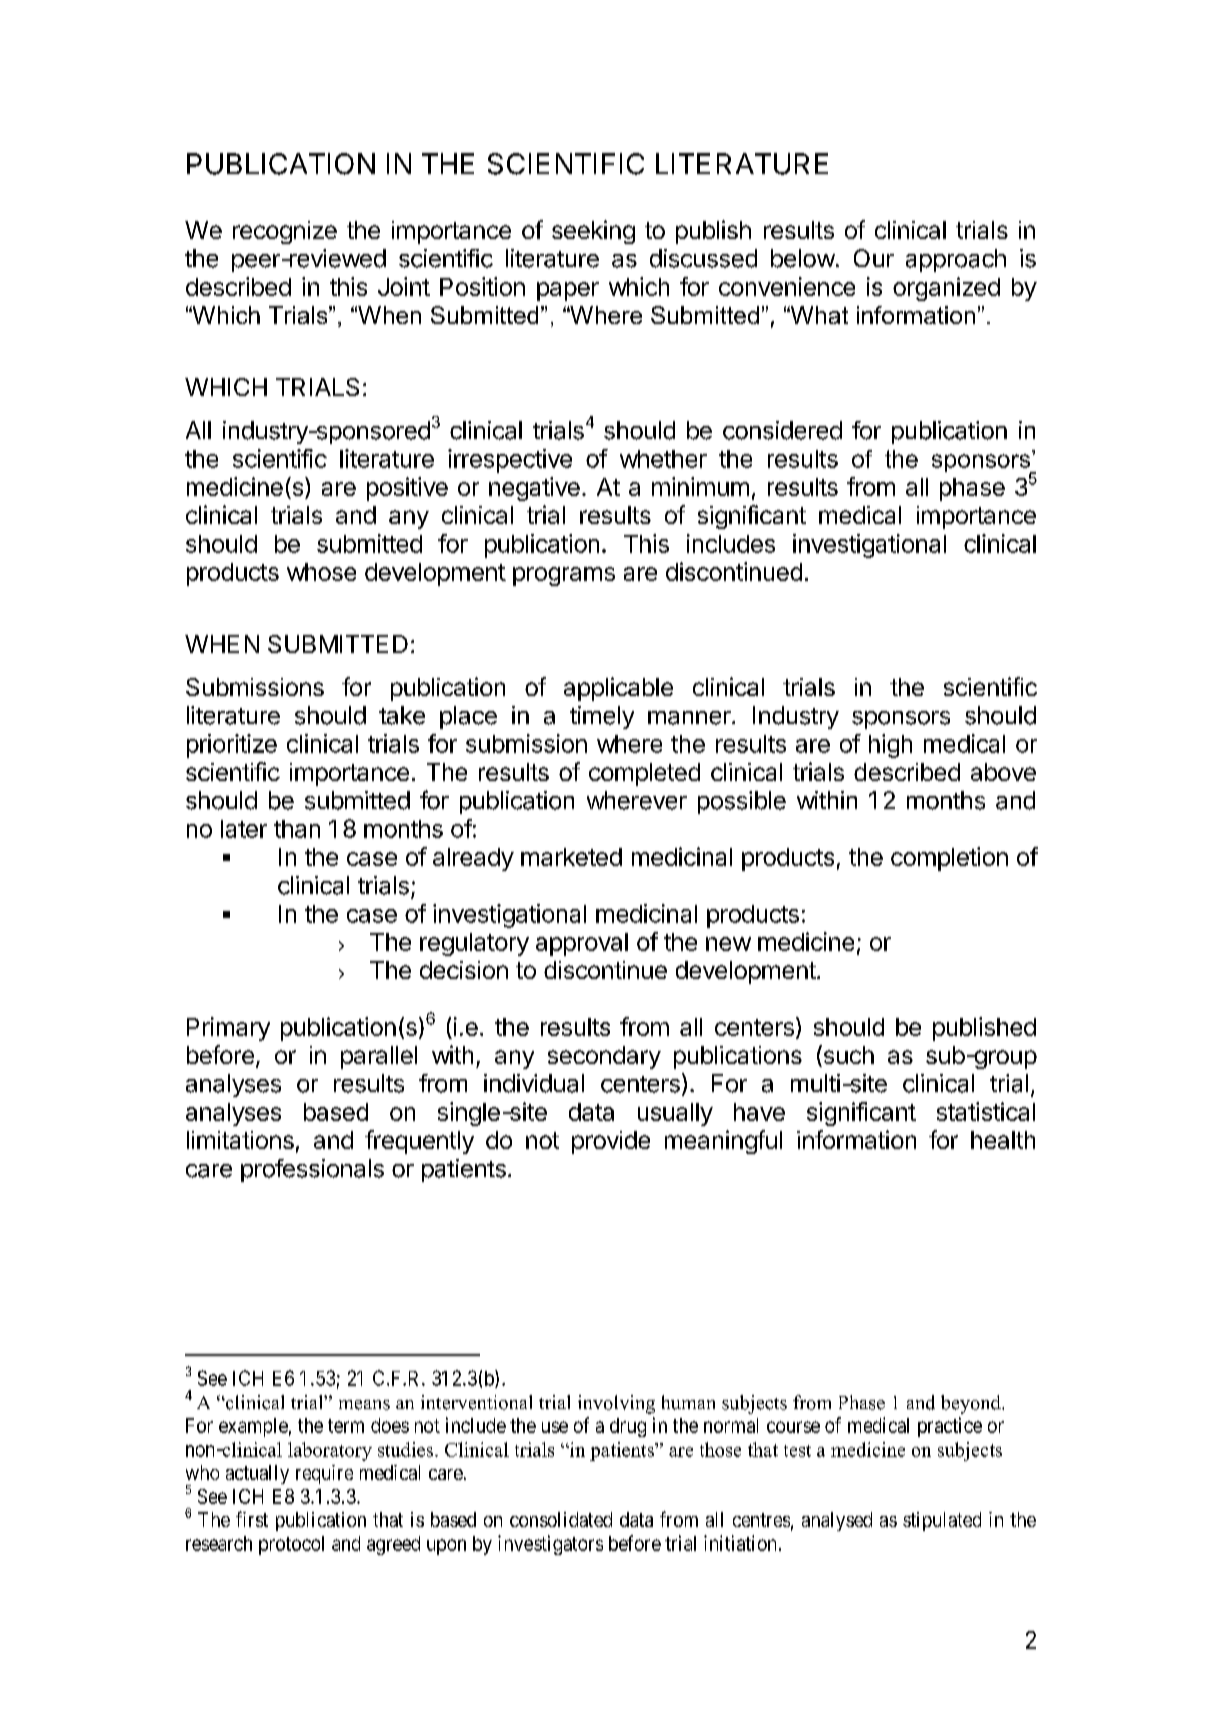 This document has width=1221, height=1727. What do you see at coordinates (946, 289) in the document?
I see `organized` at bounding box center [946, 289].
